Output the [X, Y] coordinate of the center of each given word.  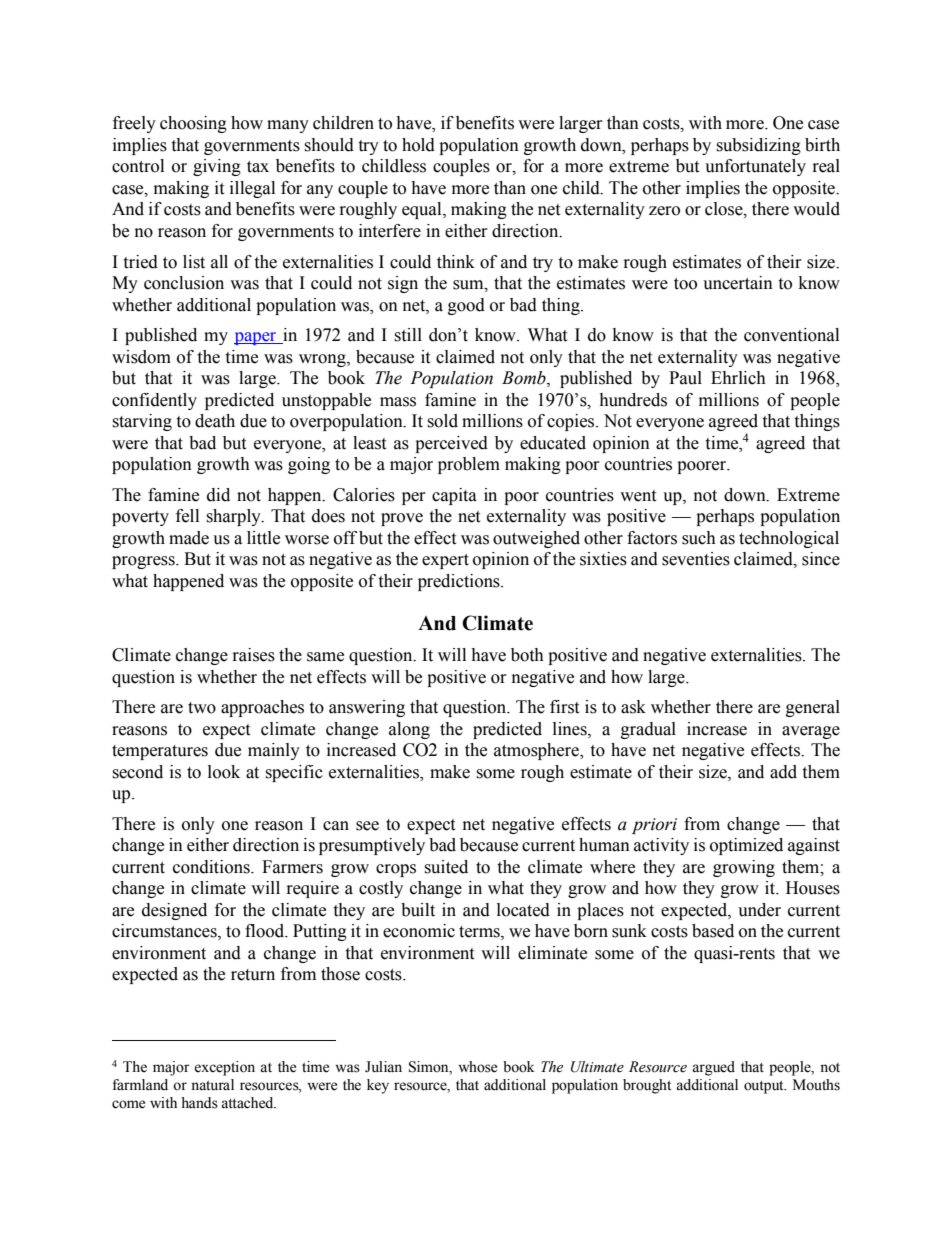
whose [477, 1067]
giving [217, 167]
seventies [696, 559]
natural [212, 1085]
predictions [460, 582]
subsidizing [758, 146]
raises [254, 655]
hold [418, 145]
